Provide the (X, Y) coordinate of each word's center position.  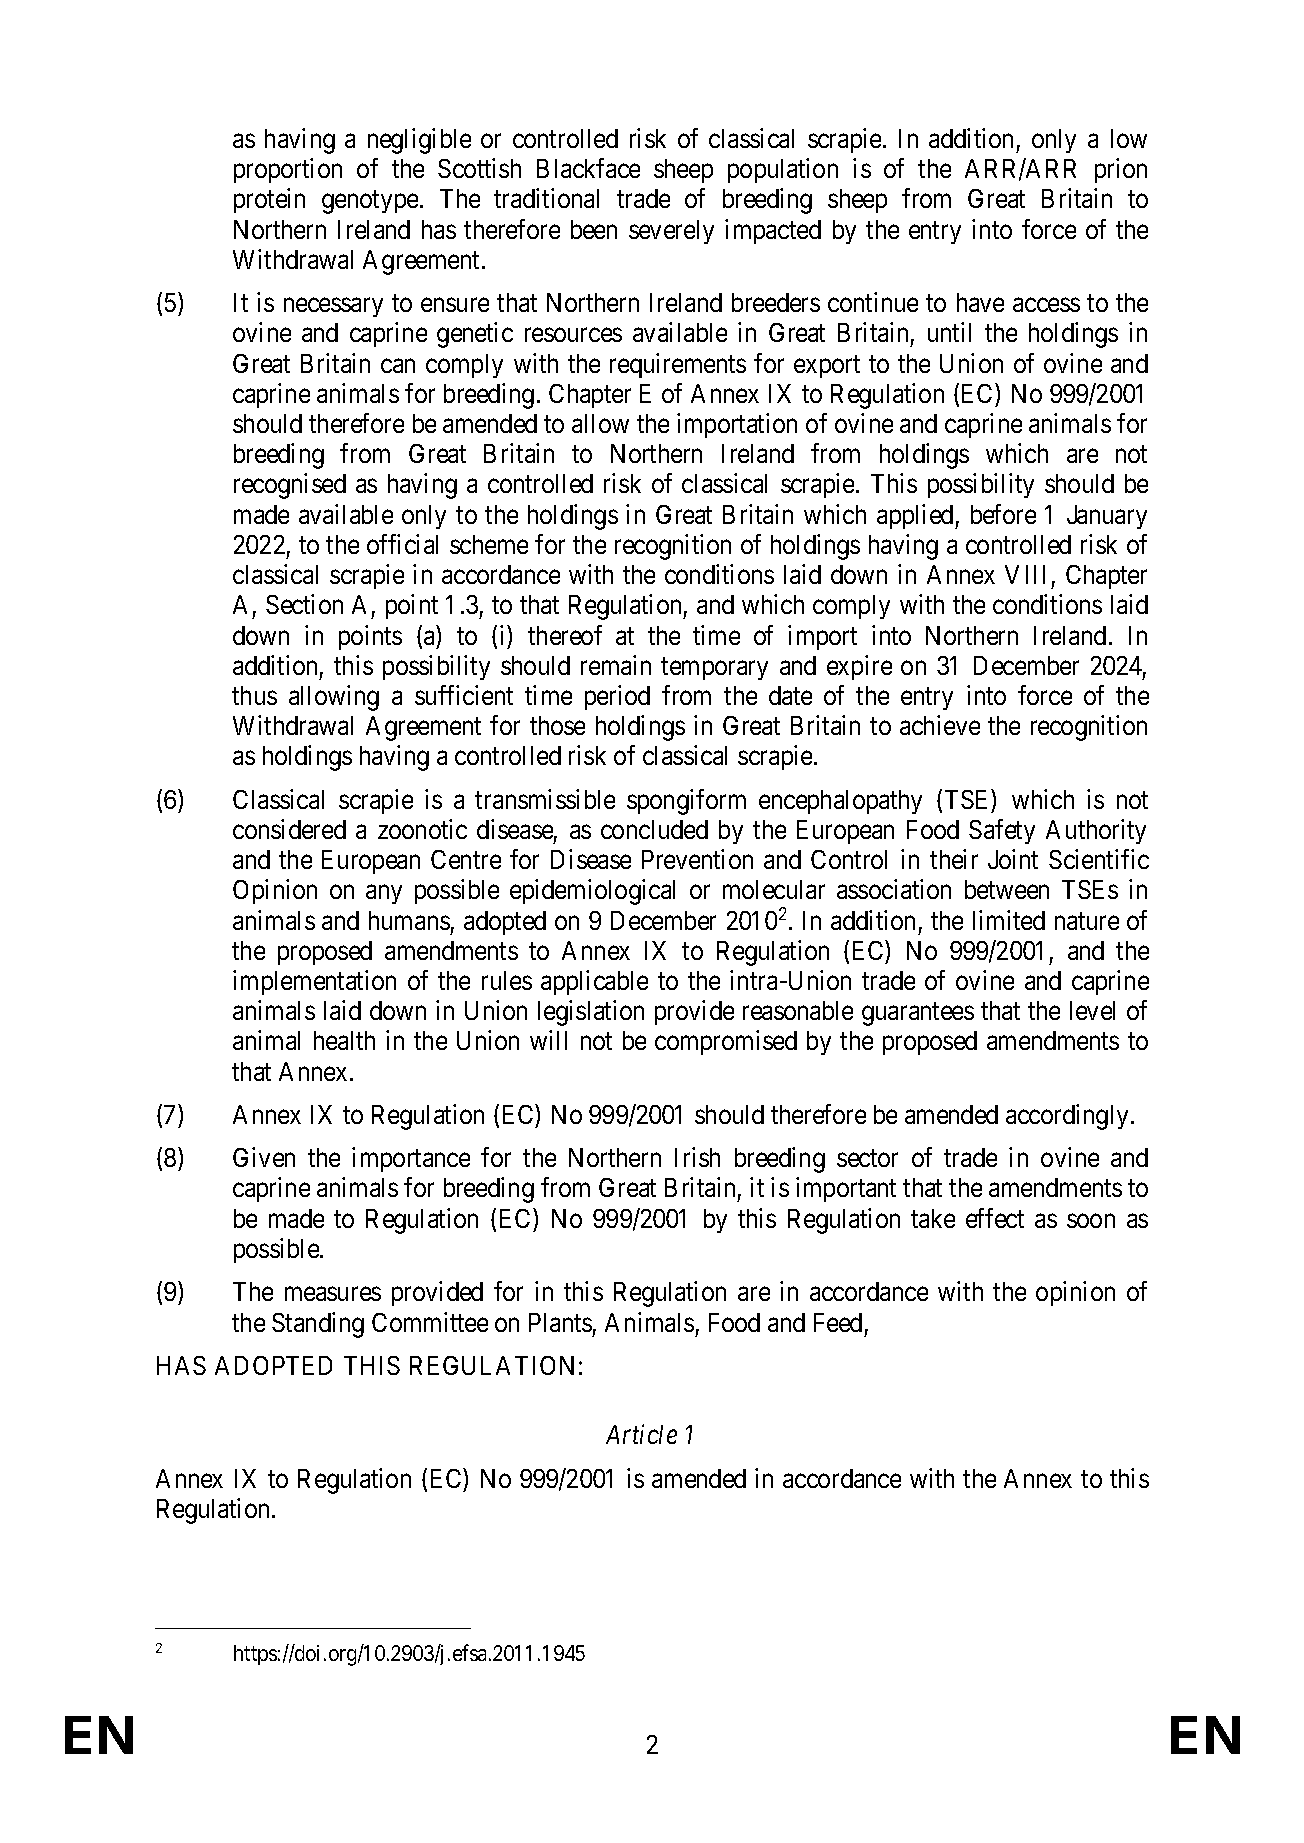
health (344, 1040)
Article (641, 1434)
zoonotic (422, 829)
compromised (726, 1042)
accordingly (1067, 1117)
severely (671, 232)
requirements (678, 365)
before (1003, 514)
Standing (318, 1325)
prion (1121, 170)
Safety (1002, 831)
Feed (838, 1322)
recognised (290, 486)
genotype (370, 202)
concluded (654, 829)
